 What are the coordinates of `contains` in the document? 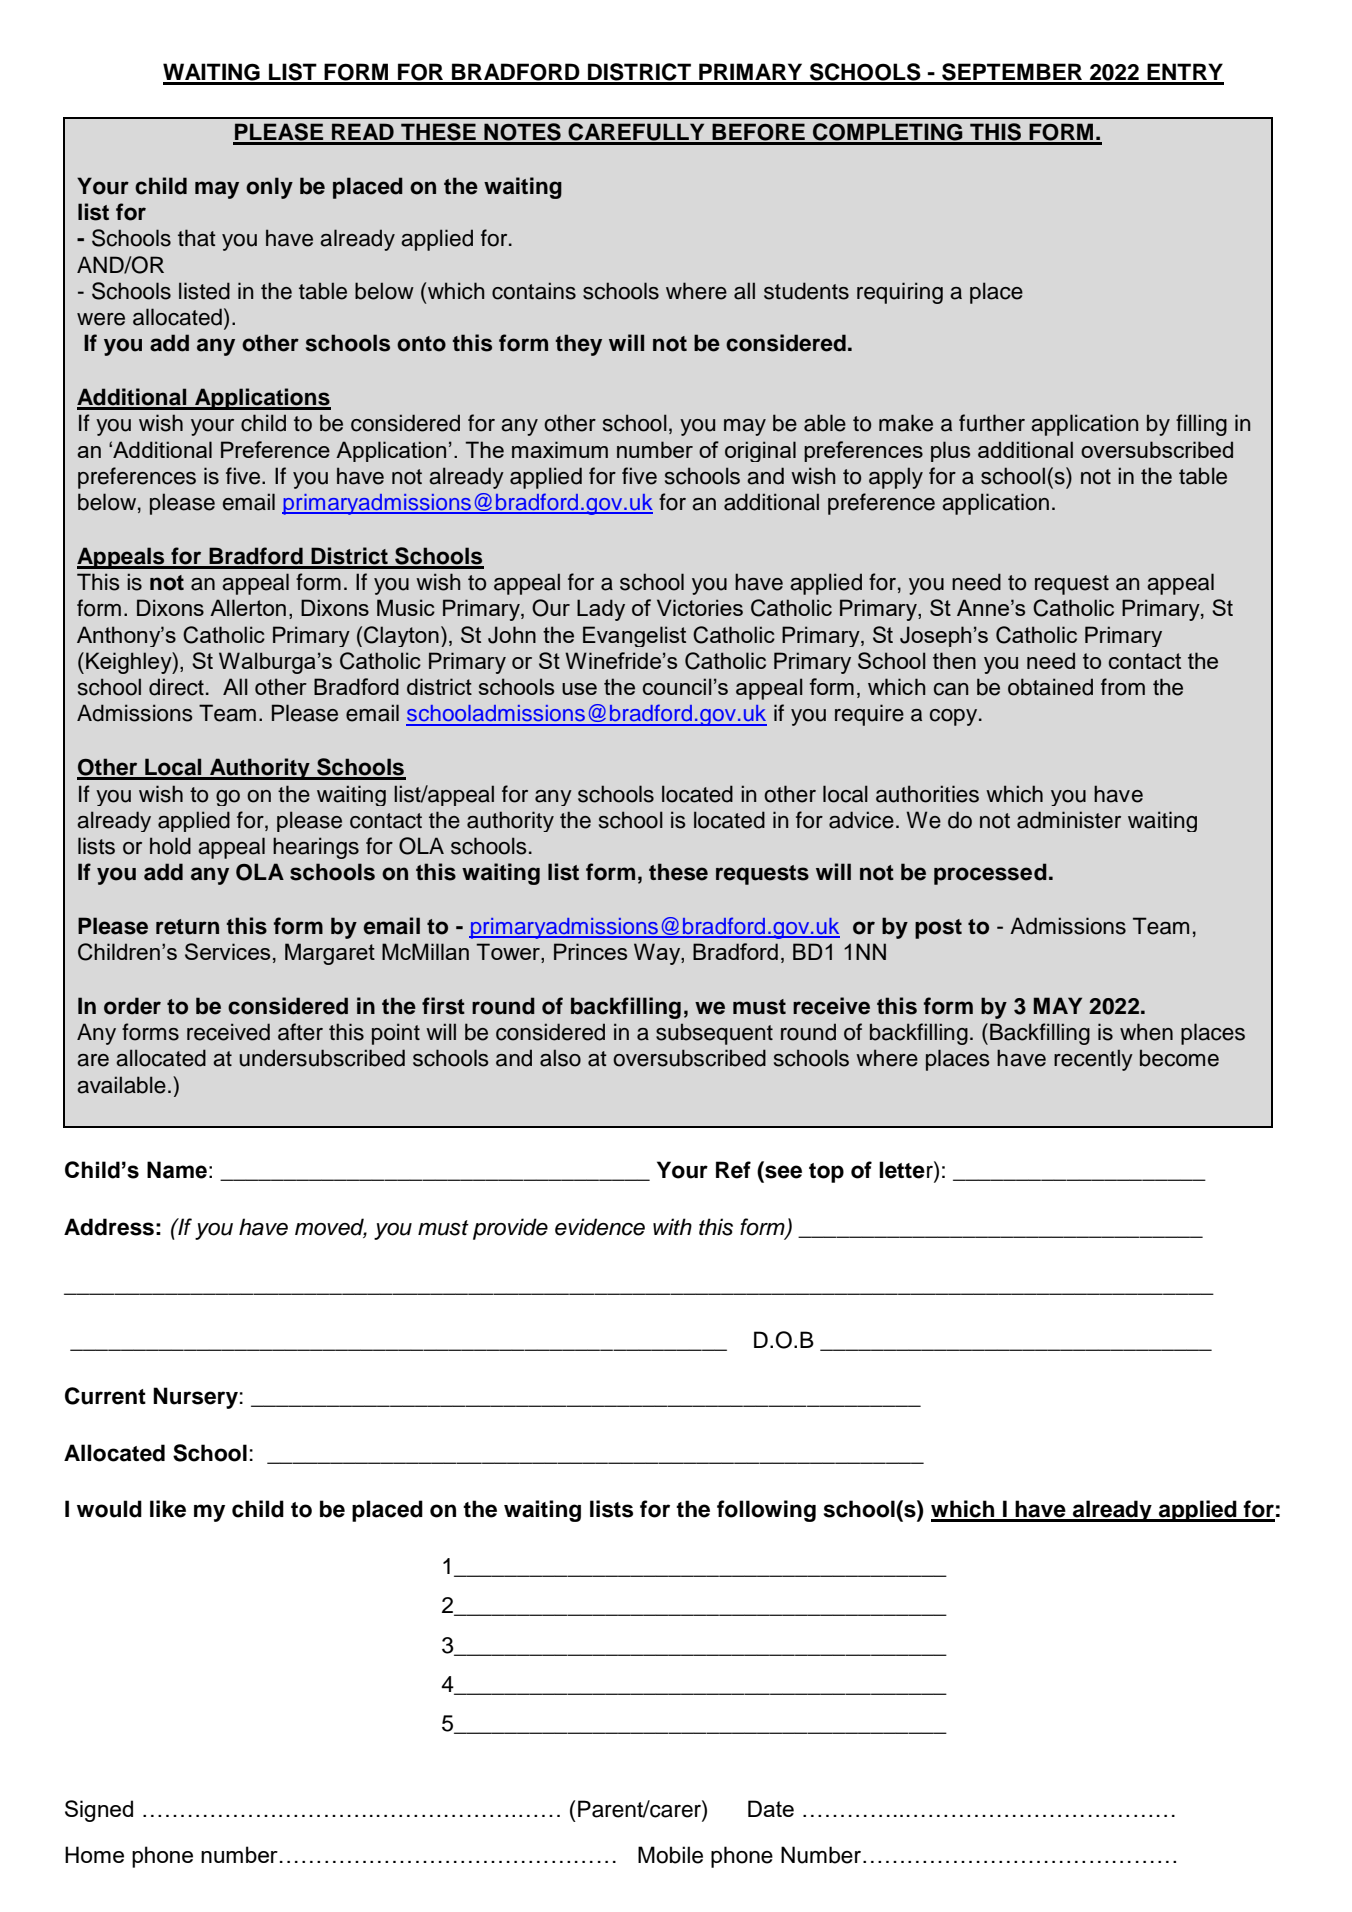 It's located at (534, 291).
